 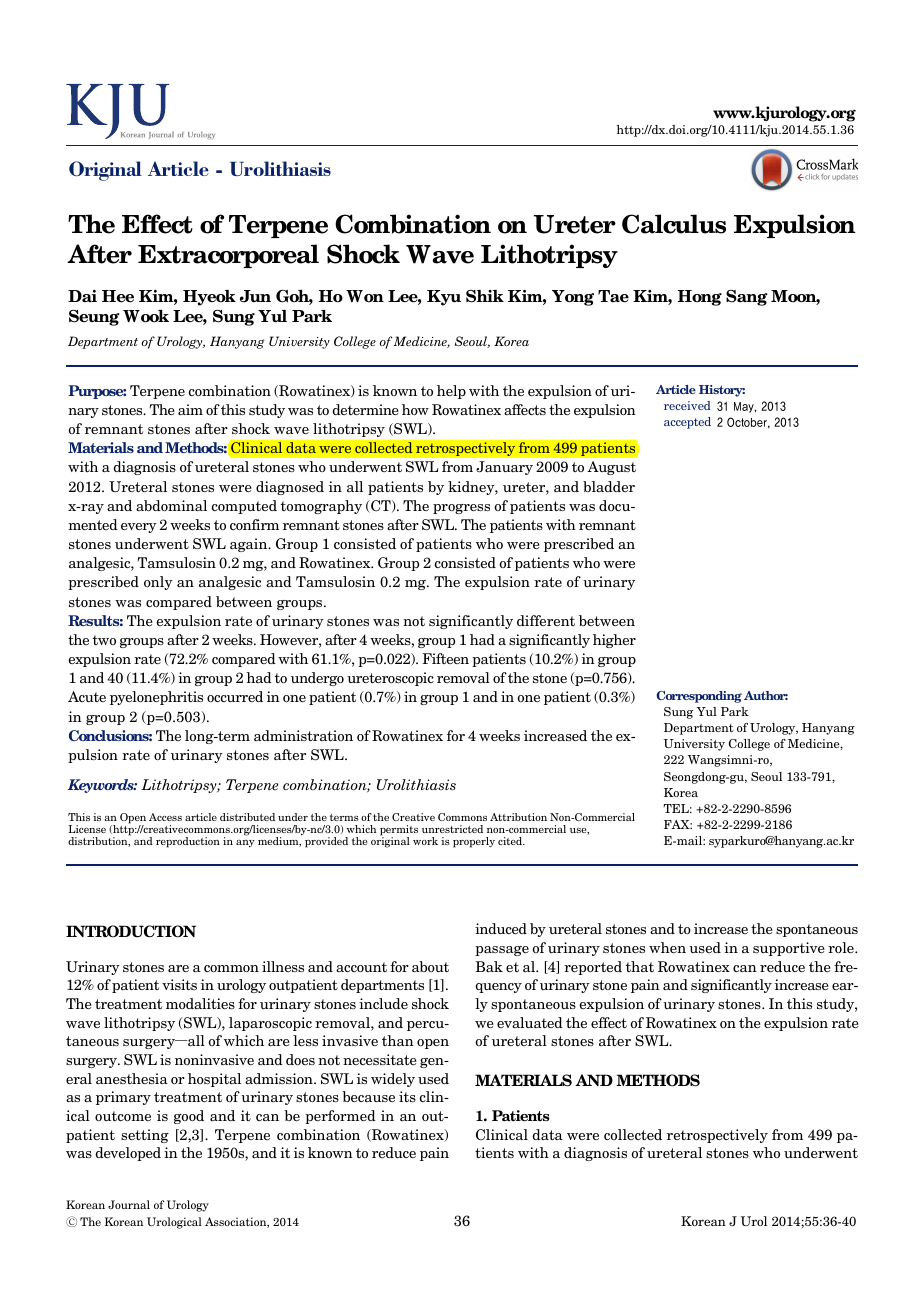 What do you see at coordinates (156, 698) in the document?
I see `pyelonephritis` at bounding box center [156, 698].
